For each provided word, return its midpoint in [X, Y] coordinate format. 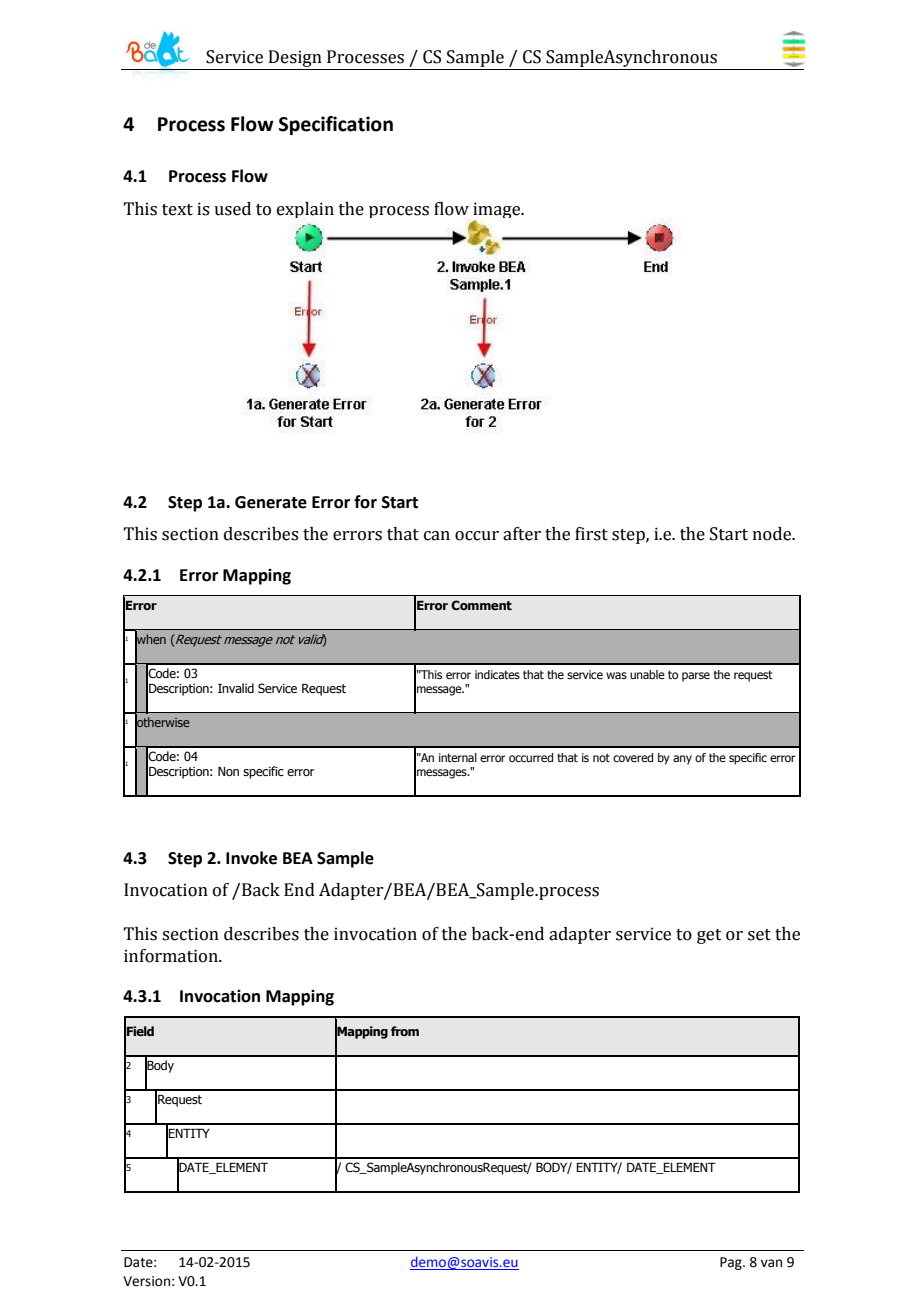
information [172, 956]
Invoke [251, 858]
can [437, 536]
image [498, 211]
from [405, 1031]
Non [228, 771]
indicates [497, 674]
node [773, 534]
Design [295, 60]
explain [305, 210]
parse [696, 677]
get [709, 936]
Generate [271, 502]
